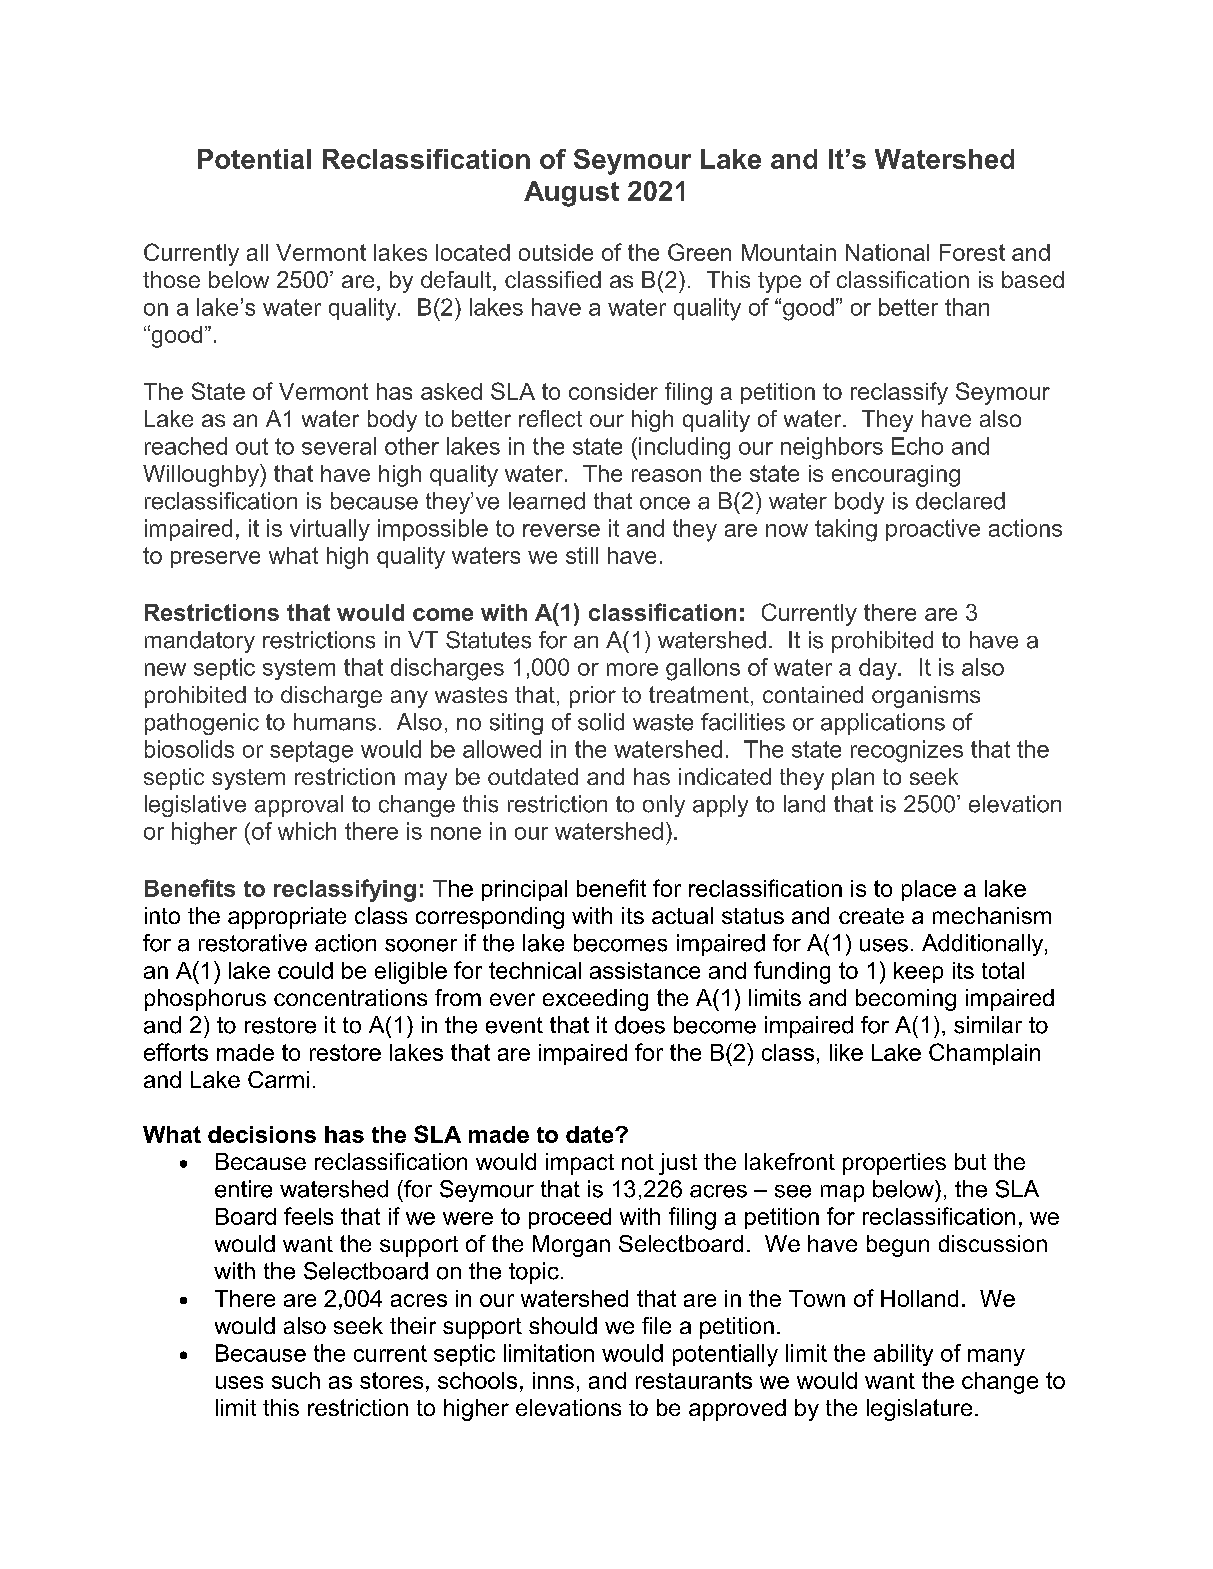 This screenshot has width=1213, height=1569. I want to click on inns, so click(553, 1380).
